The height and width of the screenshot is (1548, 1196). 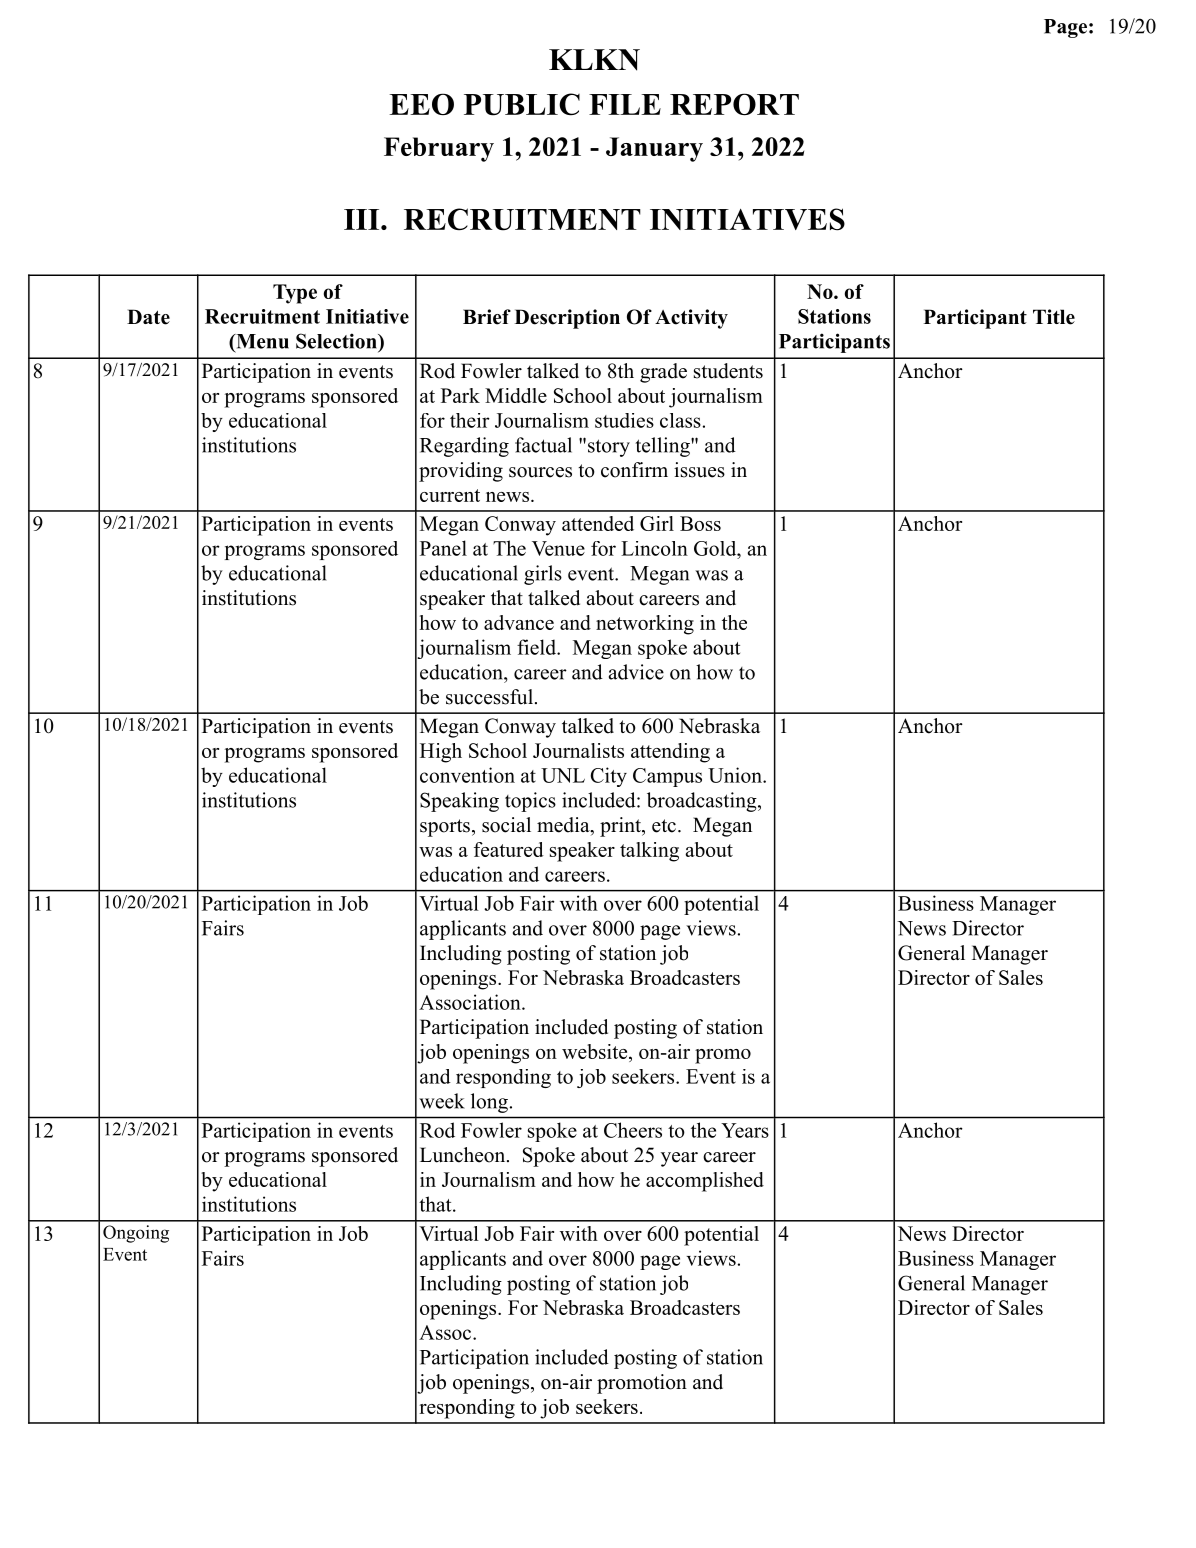 I want to click on High, so click(x=441, y=753).
